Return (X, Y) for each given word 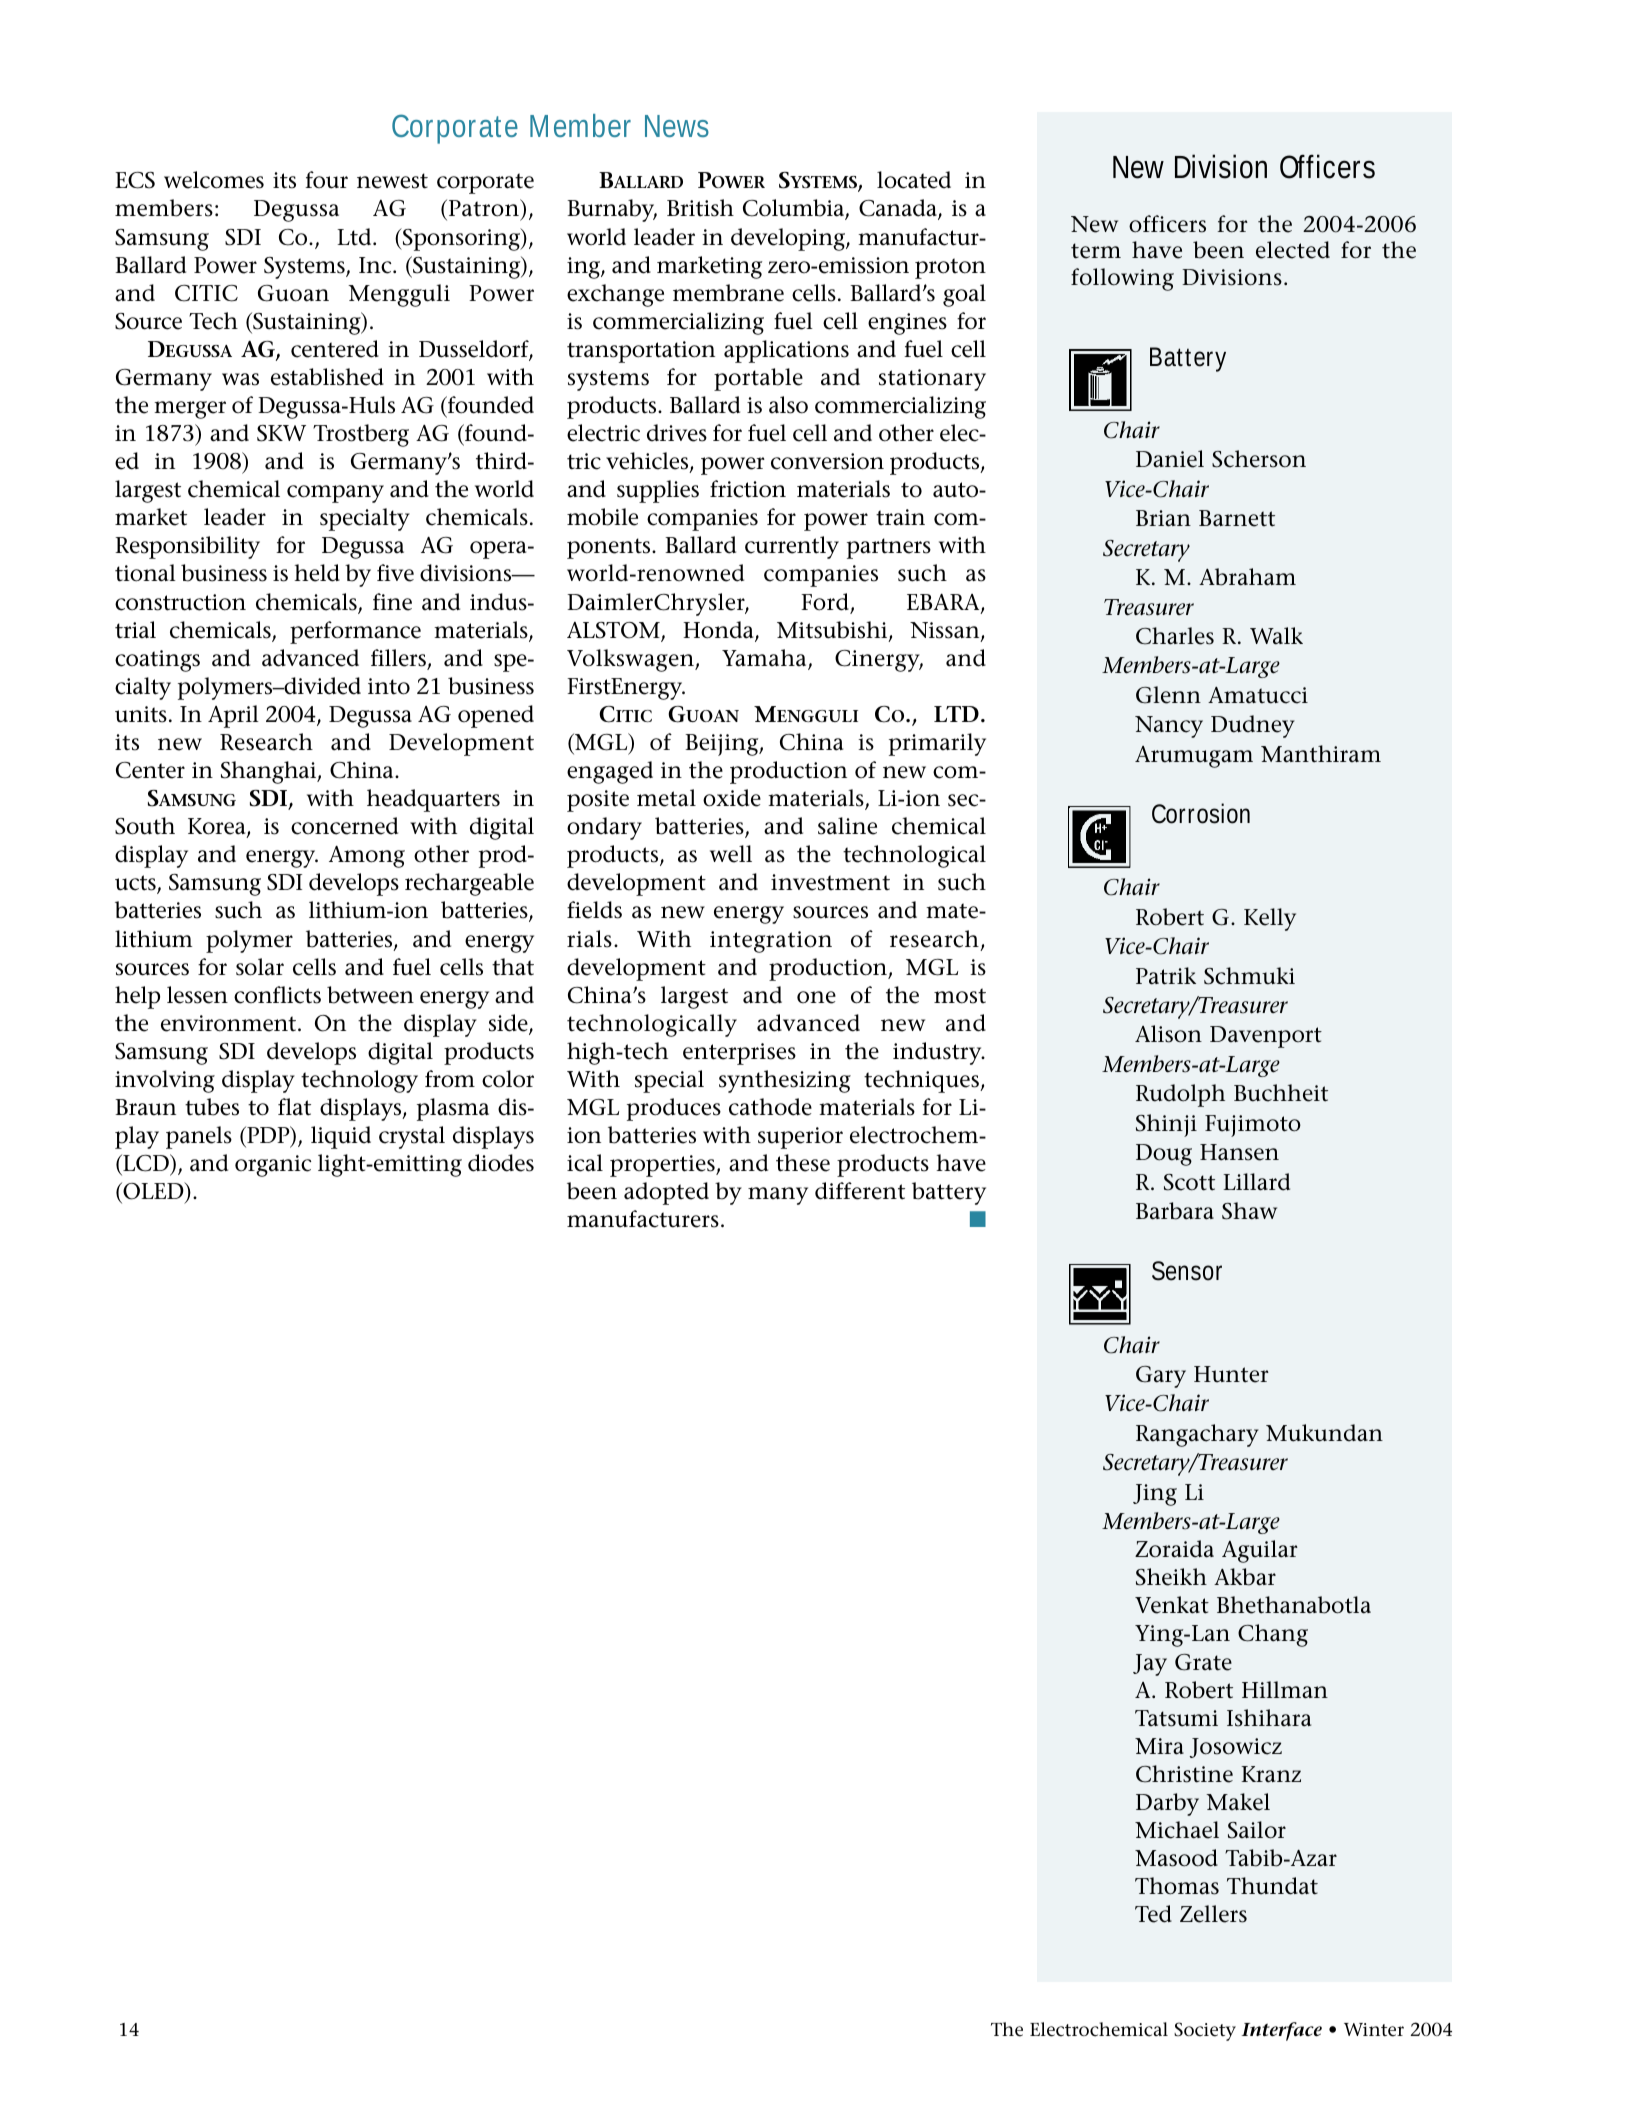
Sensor (1187, 1271)
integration (771, 942)
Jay (1150, 1665)
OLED (153, 1191)
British (700, 208)
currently (792, 547)
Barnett (1237, 518)
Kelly (1270, 919)
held (317, 573)
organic (273, 1166)
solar (260, 967)
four (326, 180)
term (1096, 251)
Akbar (1245, 1577)
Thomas (1177, 1886)
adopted (666, 1193)
